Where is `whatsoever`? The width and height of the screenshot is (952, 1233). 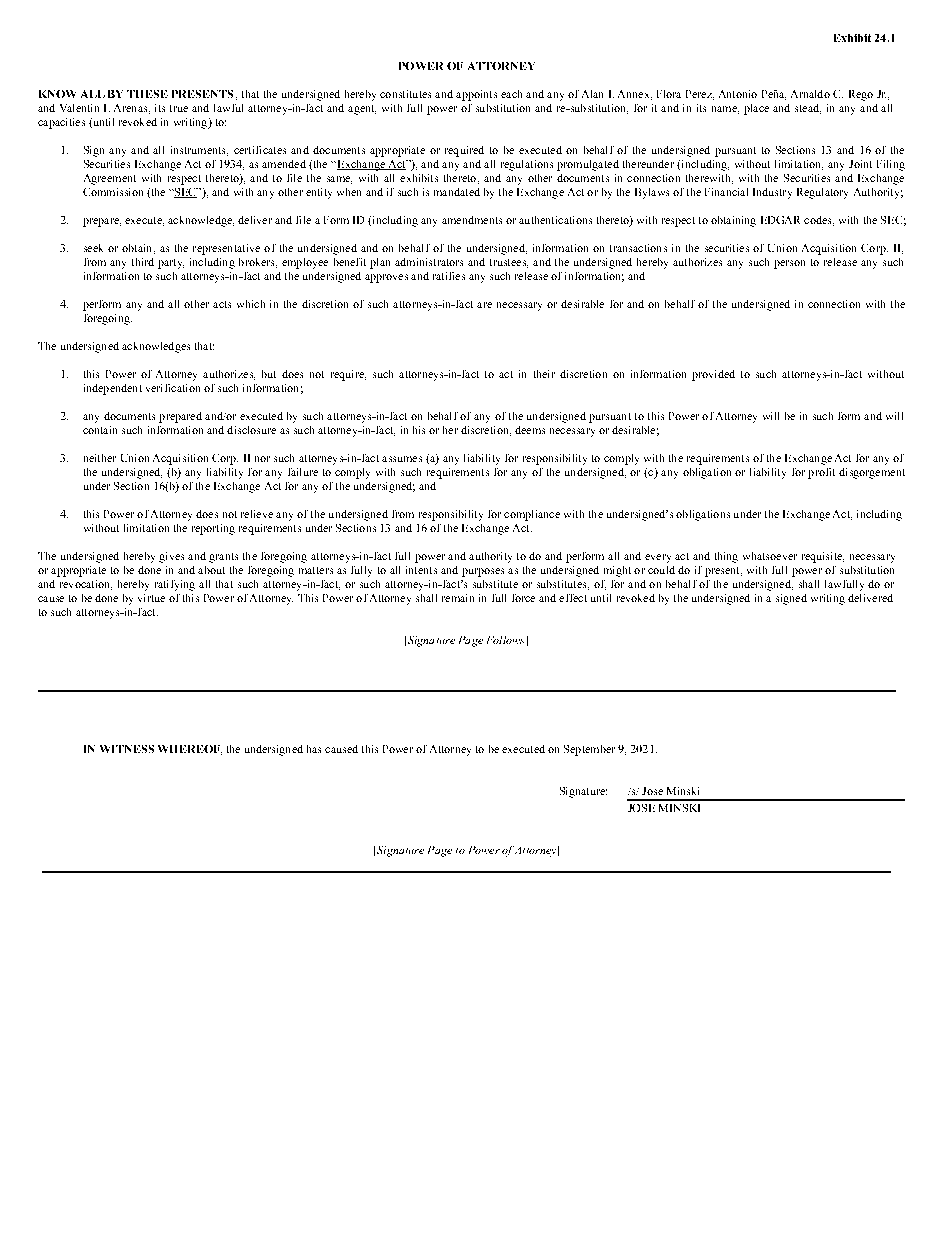 whatsoever is located at coordinates (770, 556).
